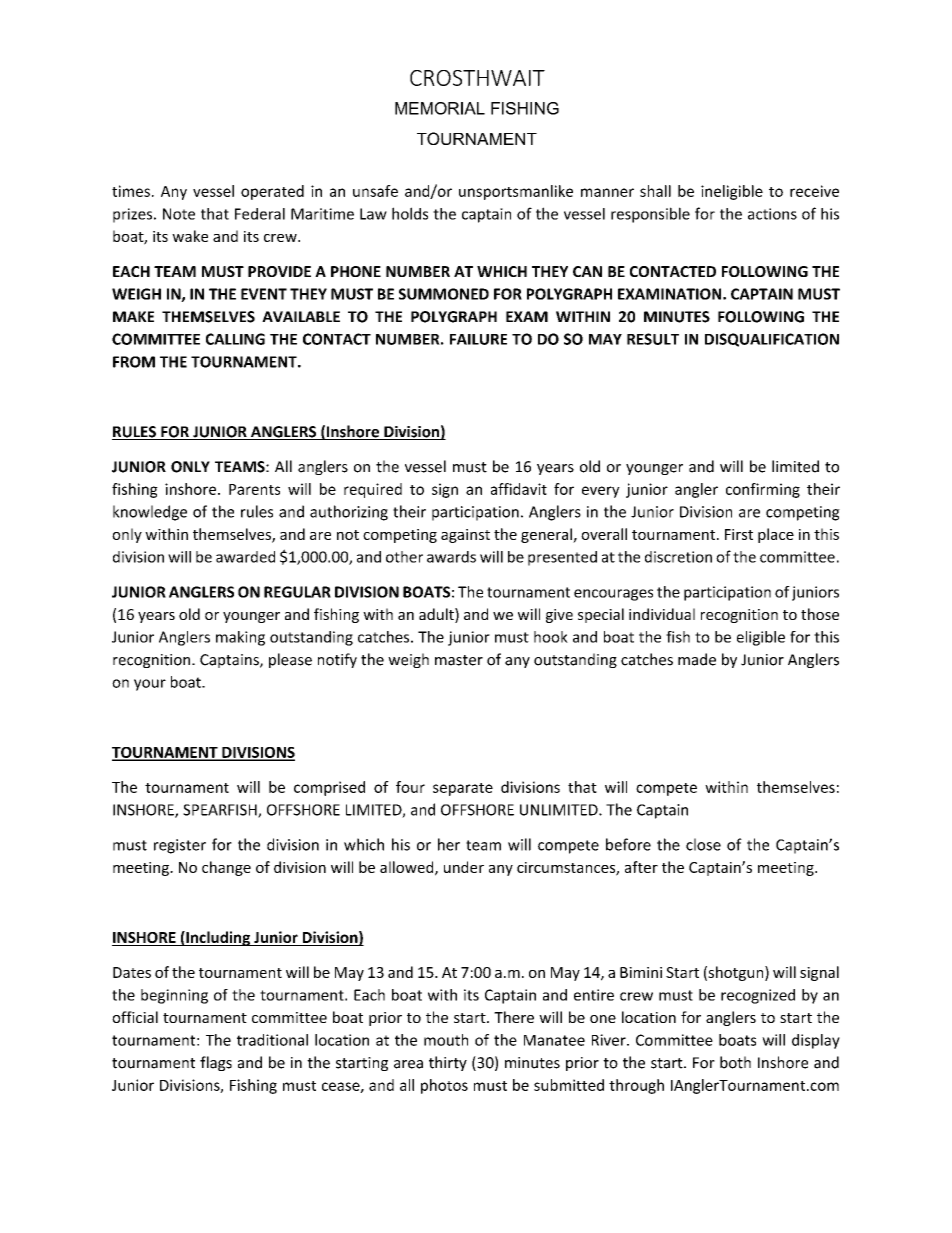  I want to click on individual, so click(662, 614).
